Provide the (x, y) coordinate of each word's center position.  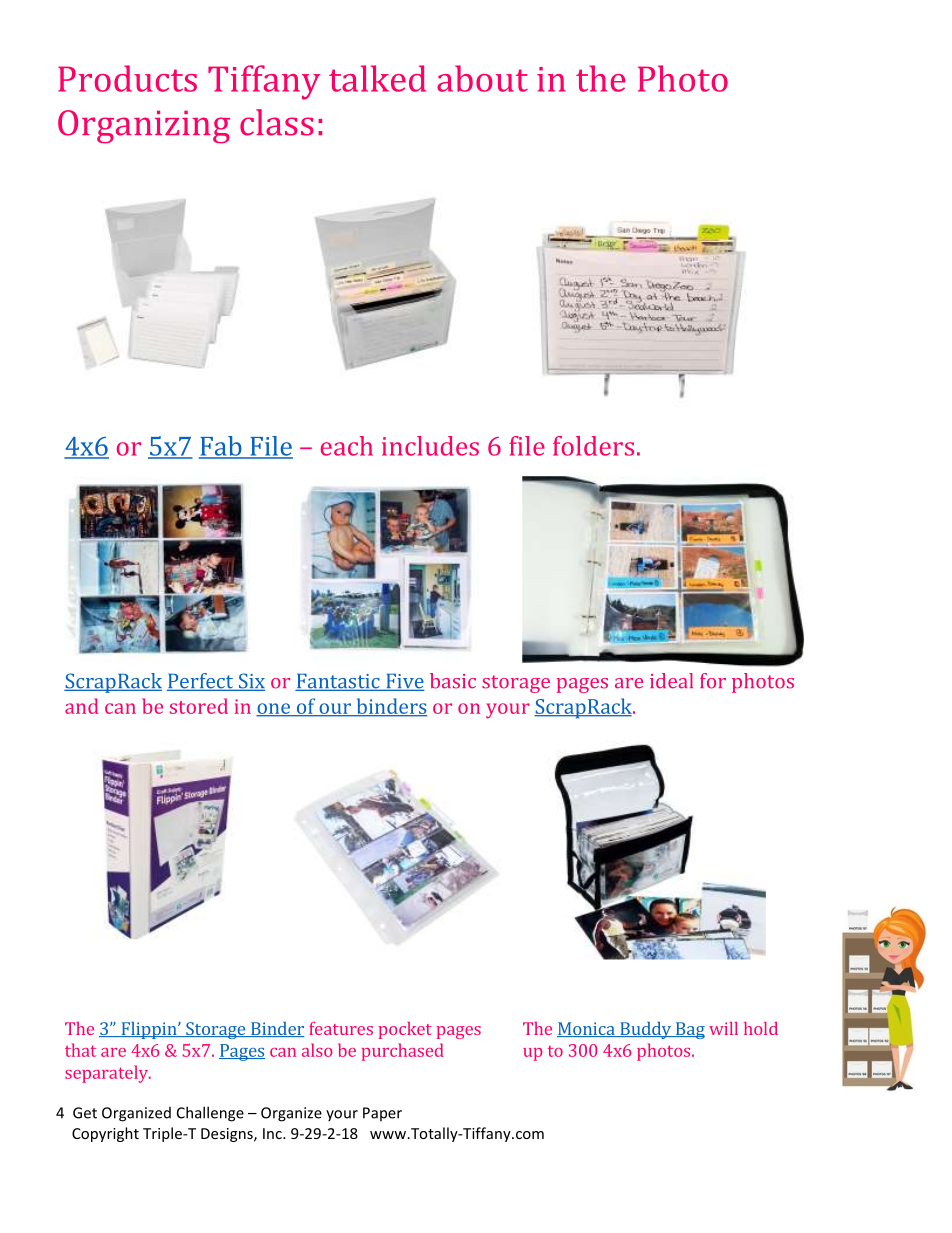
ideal (671, 681)
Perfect (201, 682)
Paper (382, 1114)
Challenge (210, 1114)
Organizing (144, 127)
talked (377, 78)
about (482, 78)
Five (404, 682)
